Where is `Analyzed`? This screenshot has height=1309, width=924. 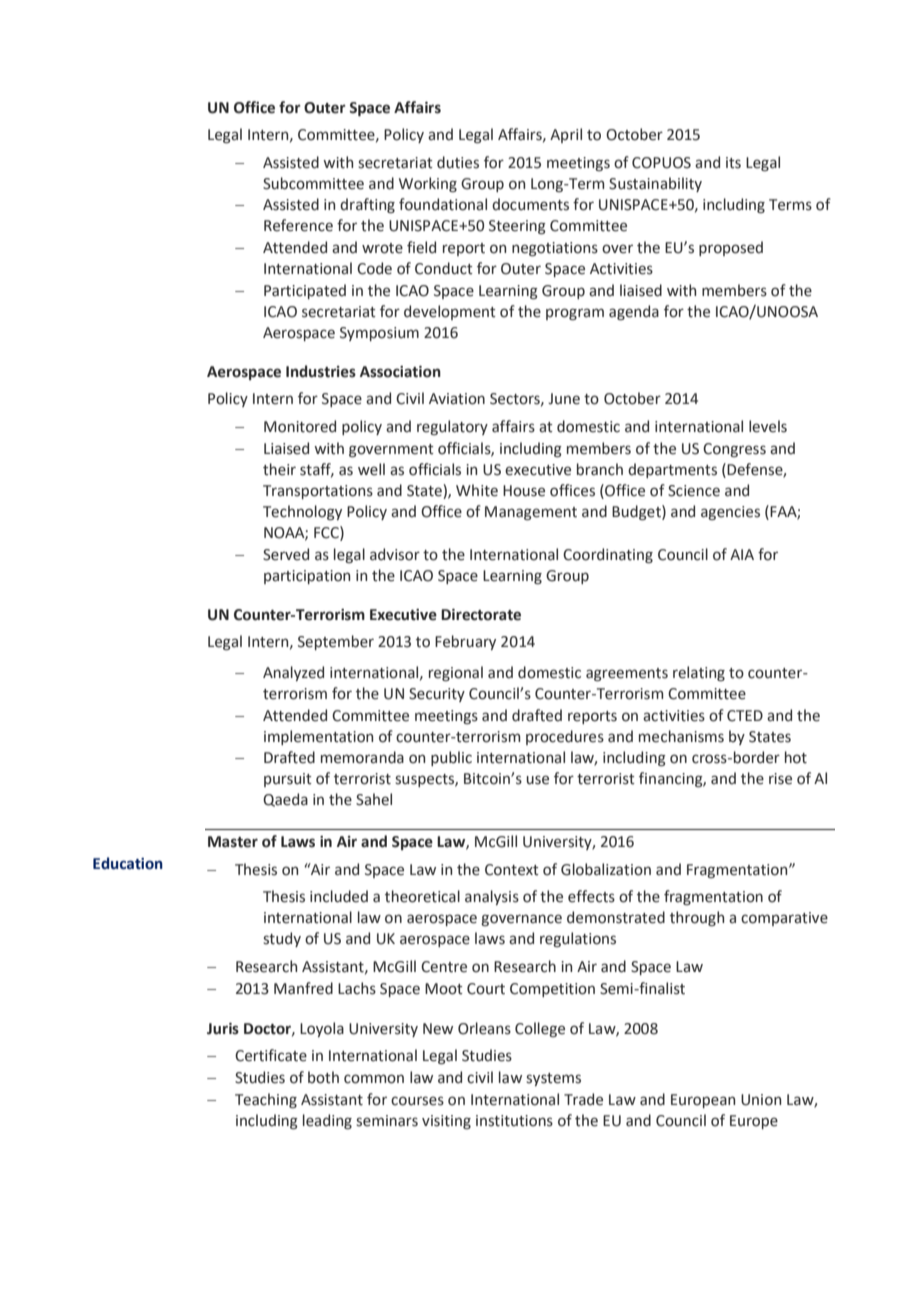 Analyzed is located at coordinates (293, 673).
